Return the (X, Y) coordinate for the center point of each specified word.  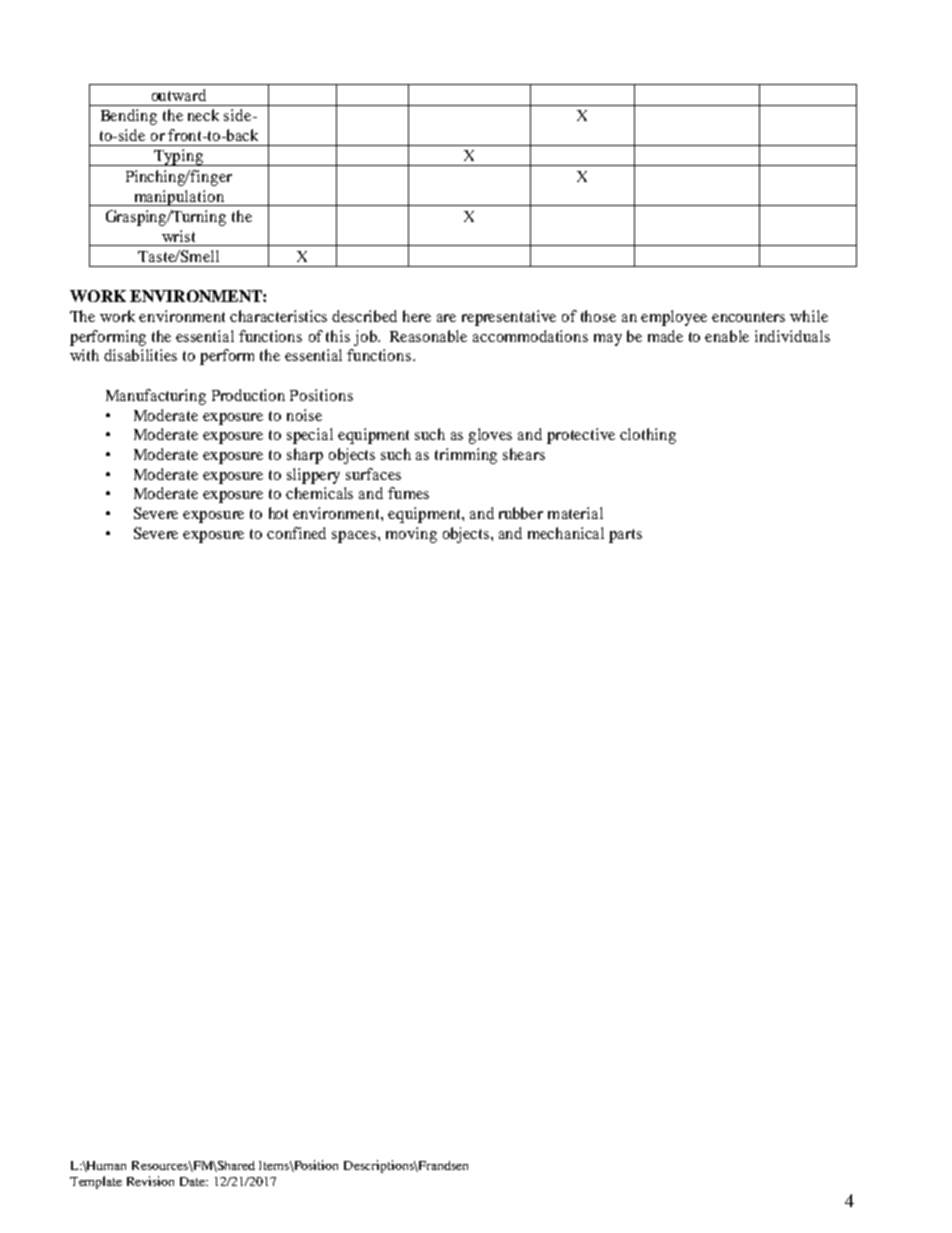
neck (203, 115)
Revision (150, 1181)
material (575, 513)
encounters (748, 317)
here (417, 316)
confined (296, 533)
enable (727, 336)
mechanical (566, 533)
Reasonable (428, 336)
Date (194, 1181)
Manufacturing (156, 397)
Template (96, 1182)
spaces (354, 537)
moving (411, 535)
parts (625, 536)
